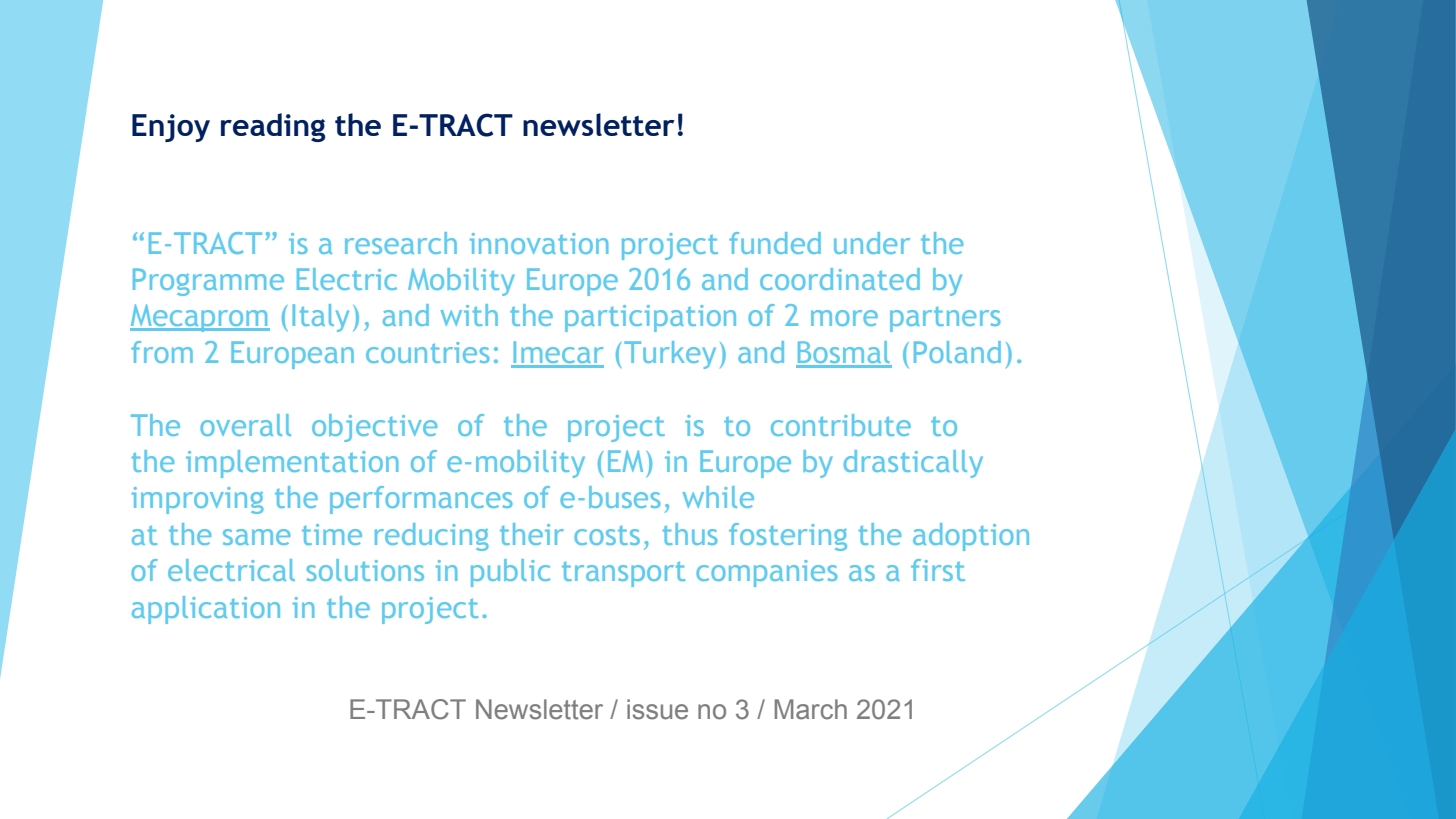 This document has height=819, width=1456. What do you see at coordinates (245, 425) in the document?
I see `overall` at bounding box center [245, 425].
